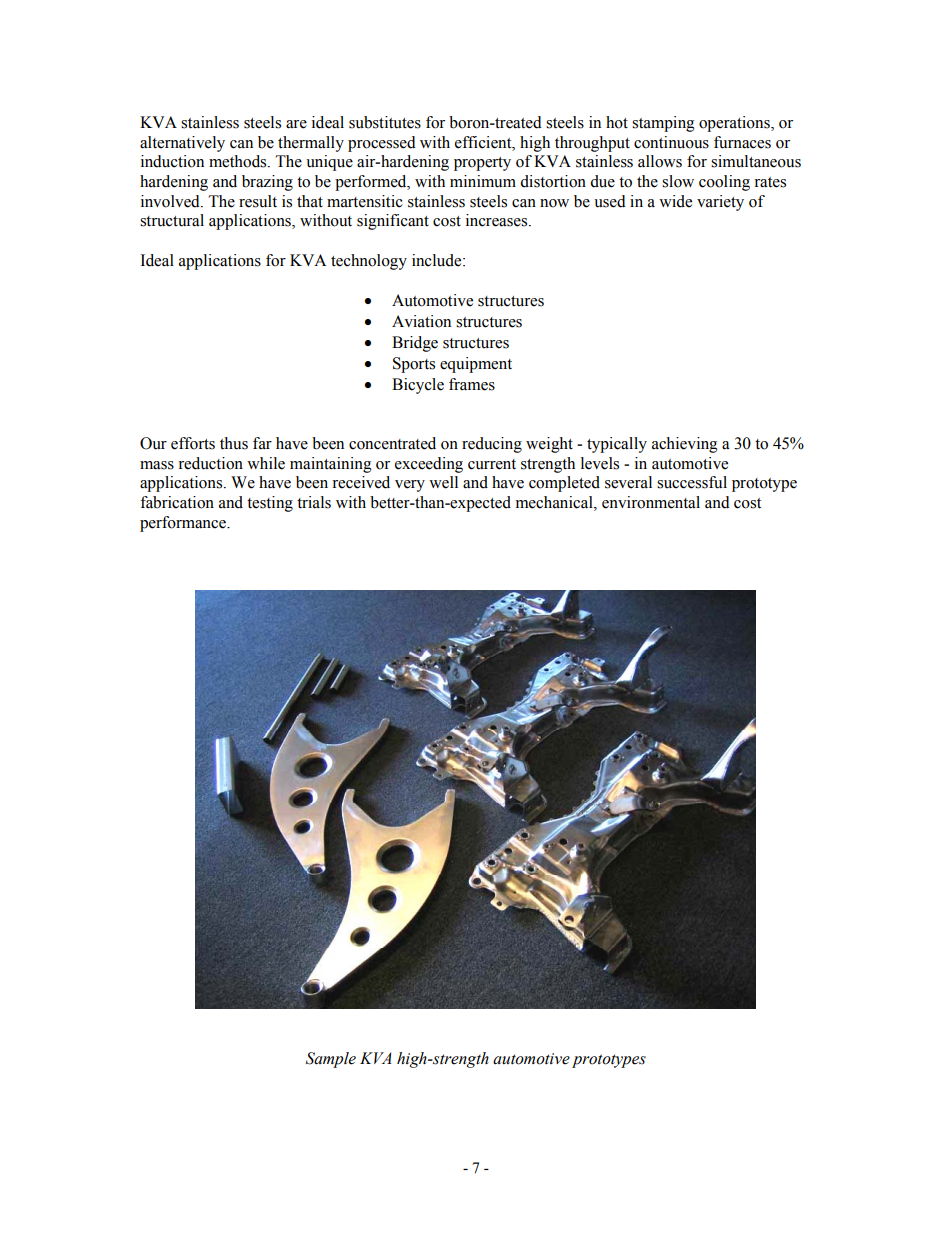 The image size is (952, 1233). What do you see at coordinates (314, 502) in the screenshot?
I see `trials` at bounding box center [314, 502].
